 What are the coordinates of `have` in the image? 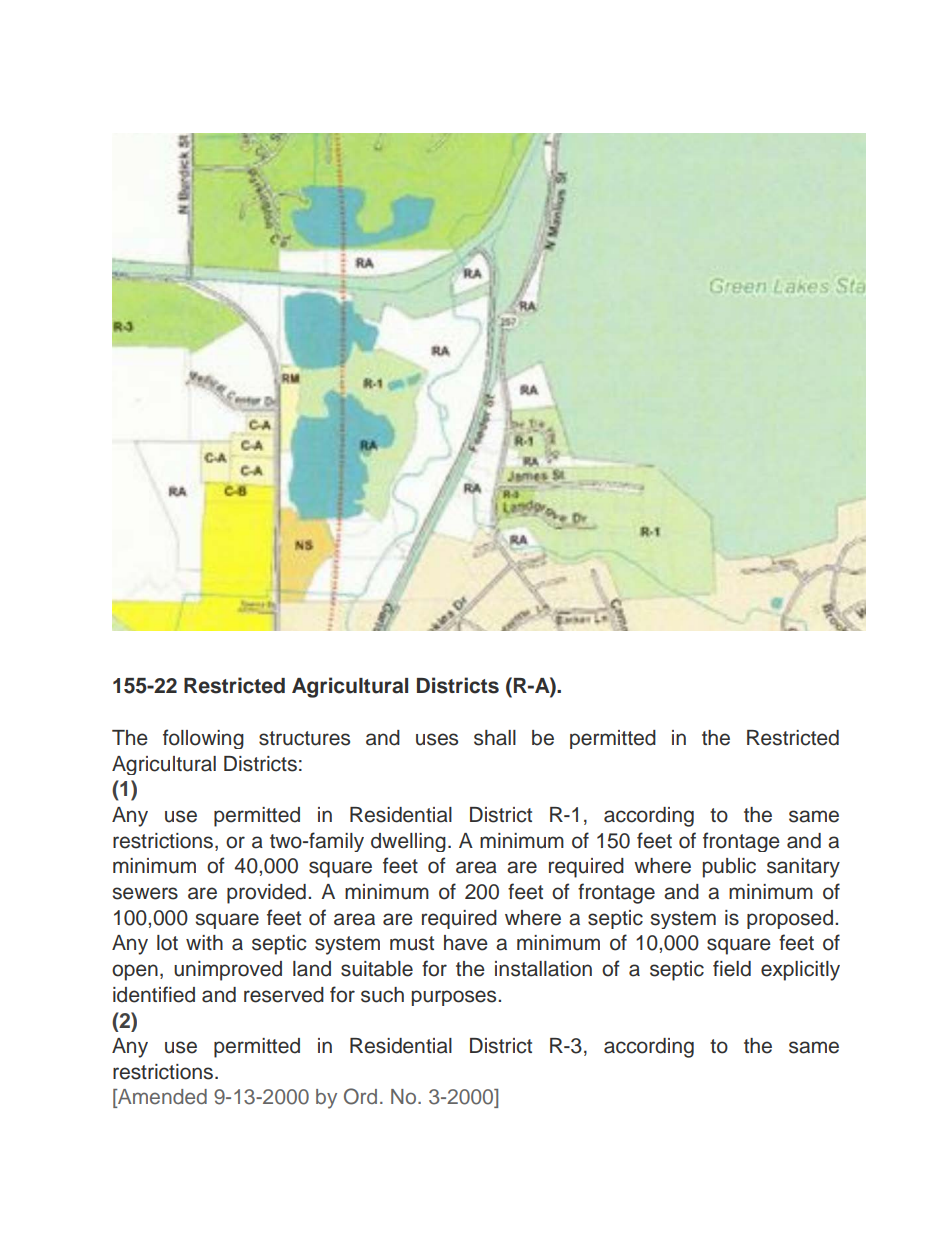 It's located at (466, 943).
